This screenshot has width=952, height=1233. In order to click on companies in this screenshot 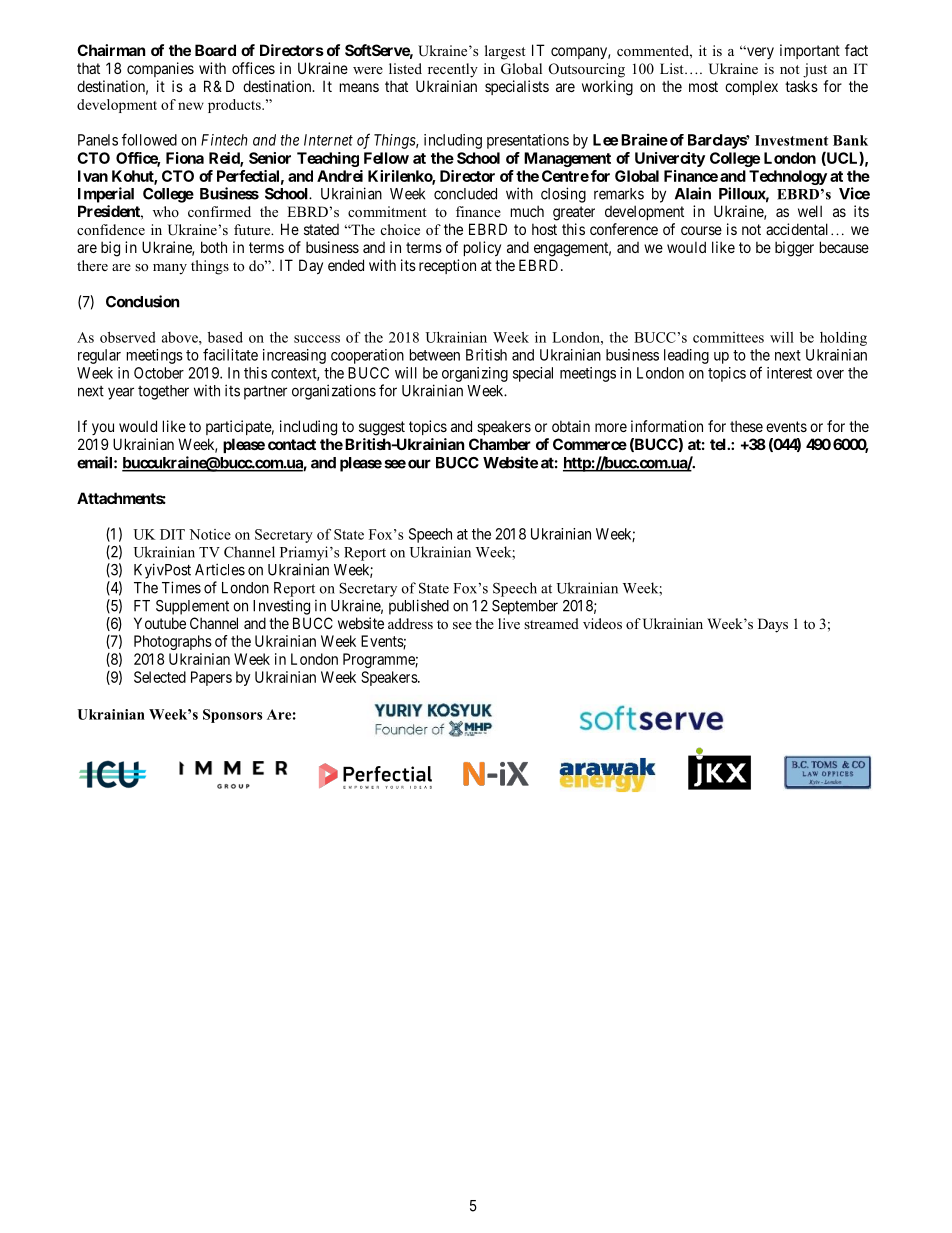, I will do `click(160, 69)`.
